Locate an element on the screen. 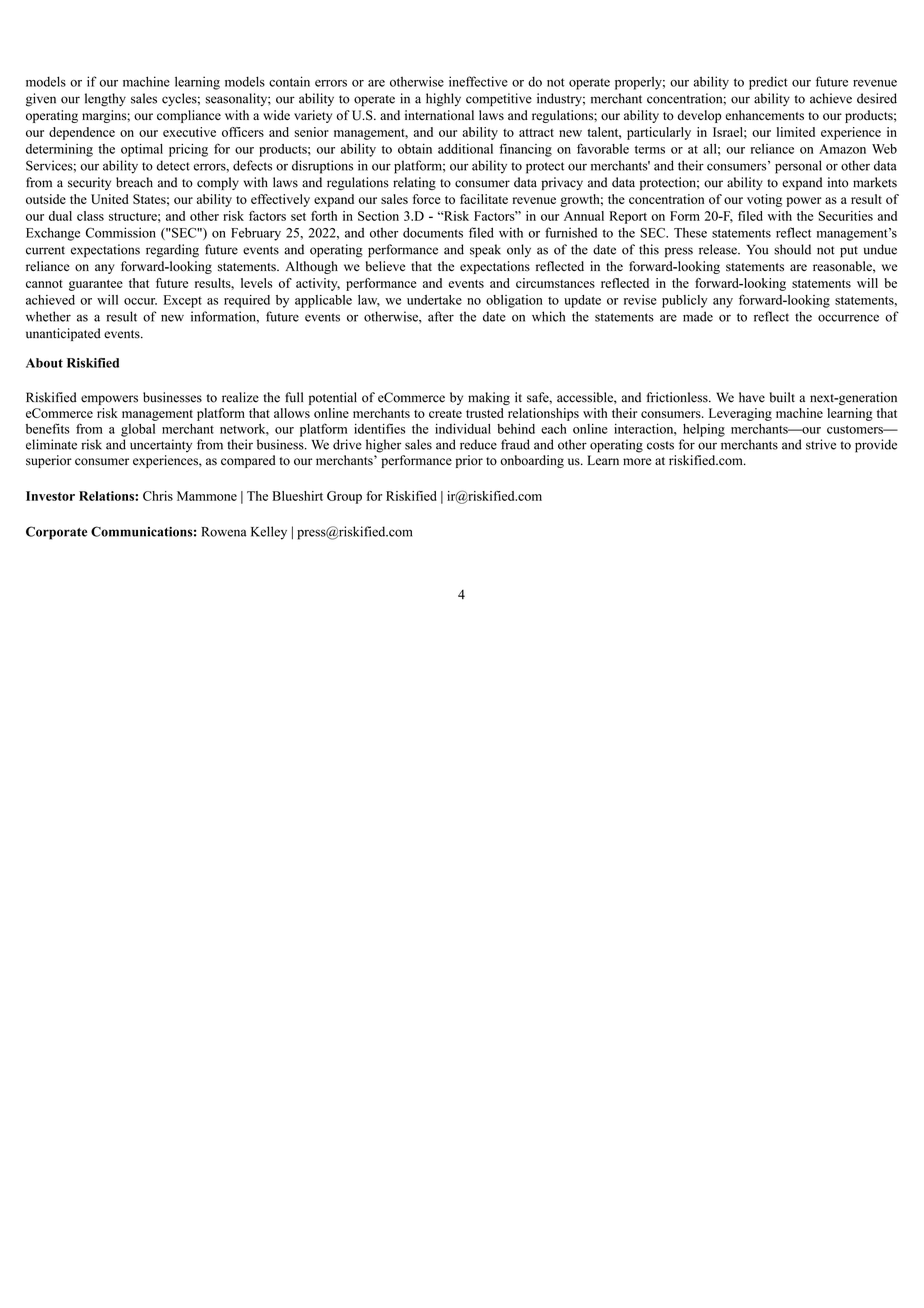  United is located at coordinates (110, 199).
